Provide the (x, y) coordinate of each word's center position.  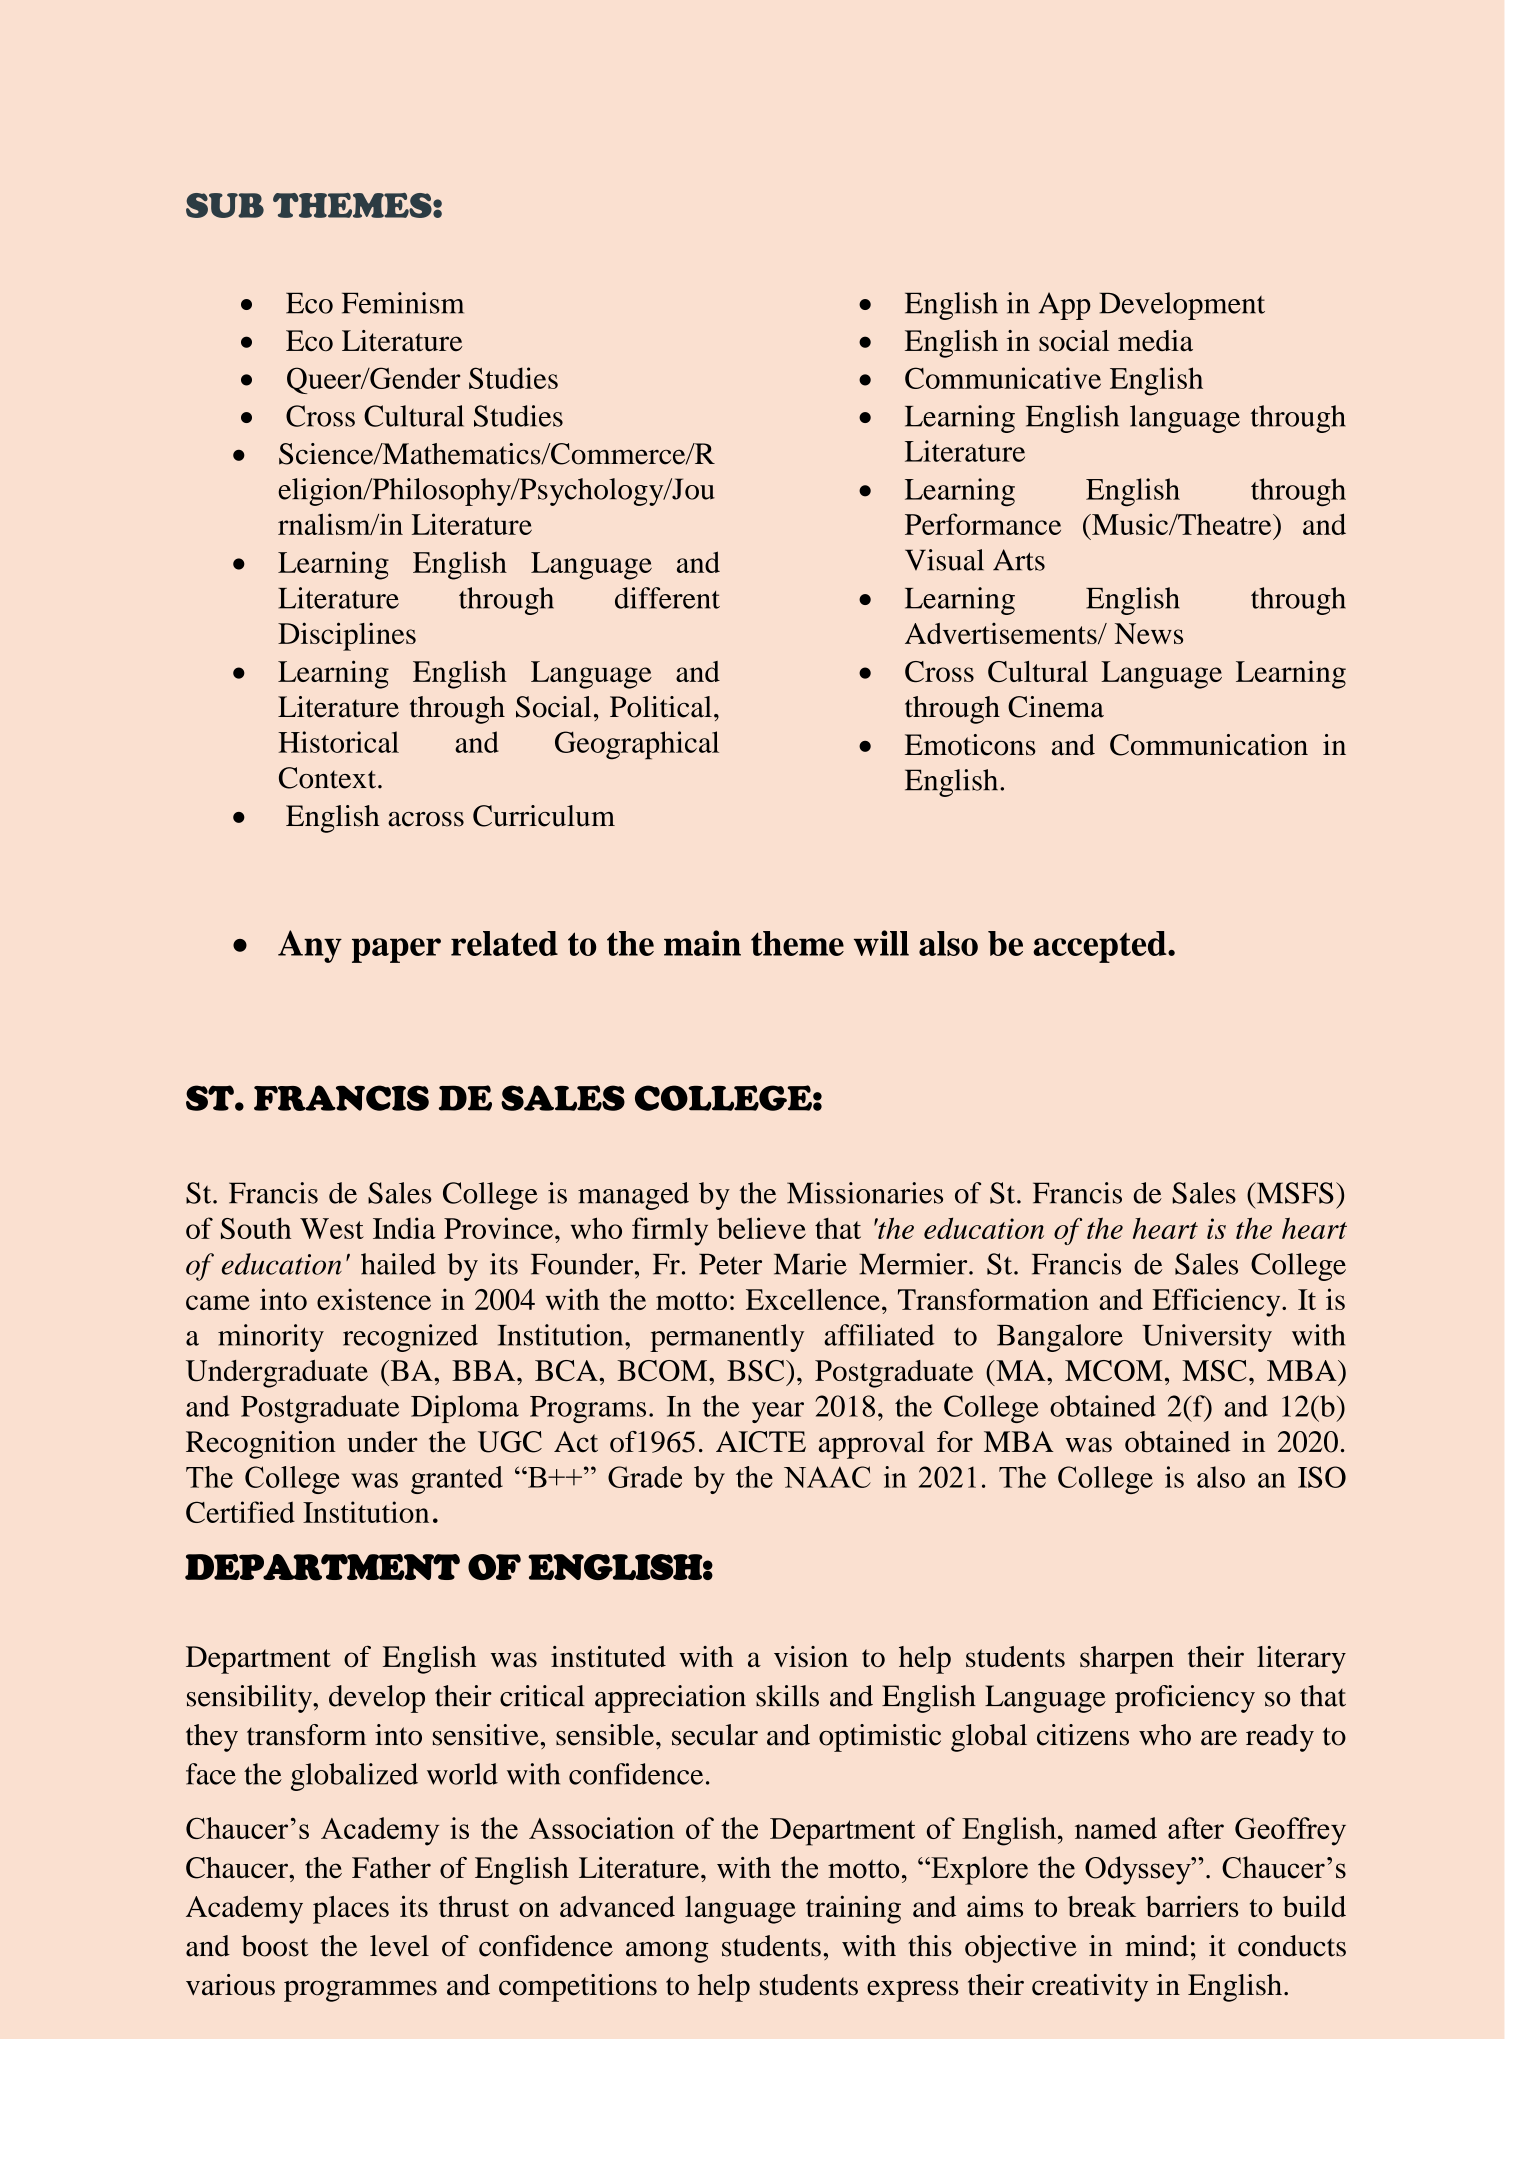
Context (329, 778)
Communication (1209, 745)
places (351, 1910)
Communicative (1003, 378)
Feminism (403, 303)
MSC (1214, 1371)
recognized (410, 1338)
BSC (757, 1371)
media (1155, 341)
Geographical (637, 745)
